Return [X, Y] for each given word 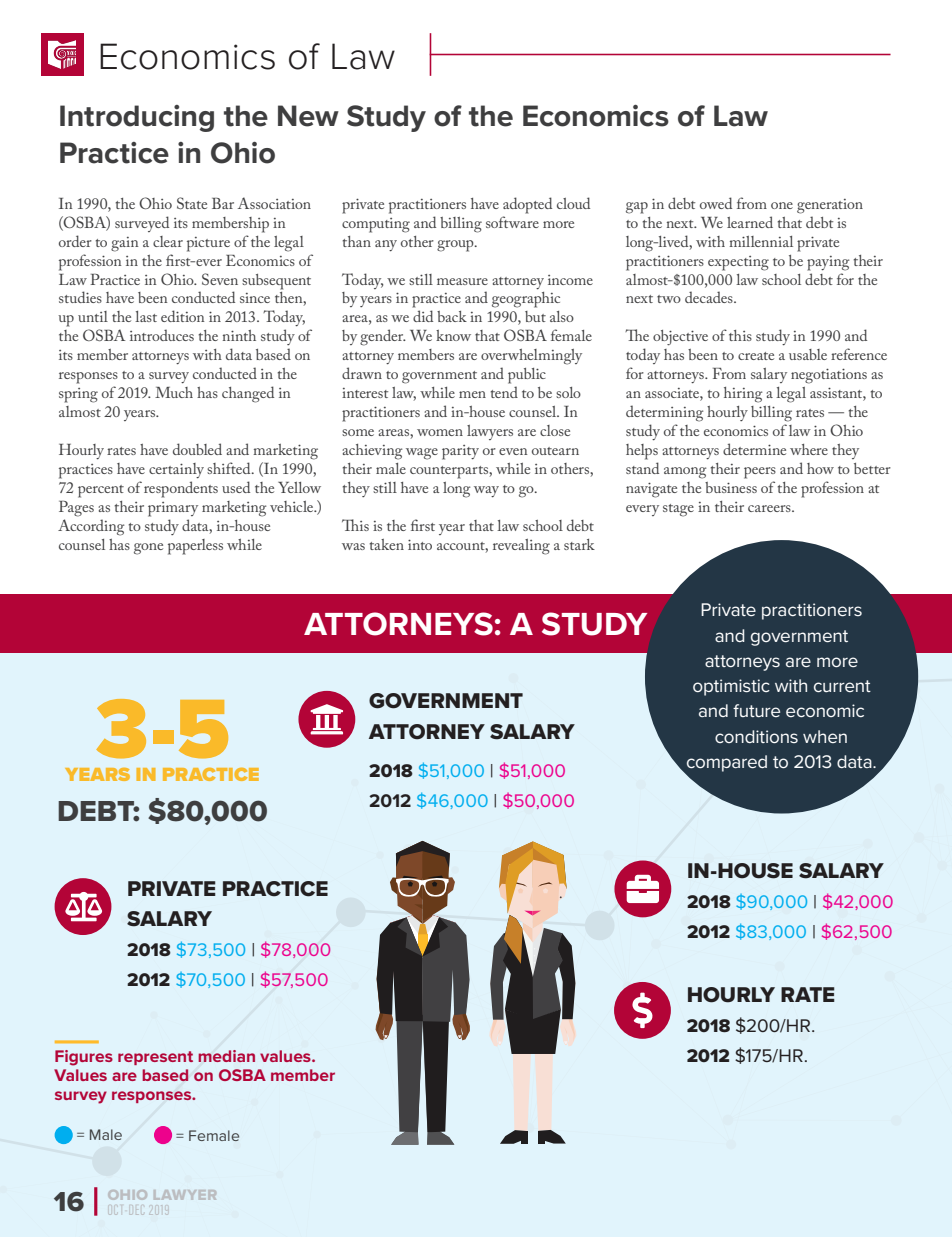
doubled [197, 449]
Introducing [137, 118]
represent [155, 1058]
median [226, 1056]
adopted [527, 205]
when [825, 736]
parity [460, 452]
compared [727, 763]
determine [754, 449]
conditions [756, 736]
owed [716, 203]
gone [148, 549]
